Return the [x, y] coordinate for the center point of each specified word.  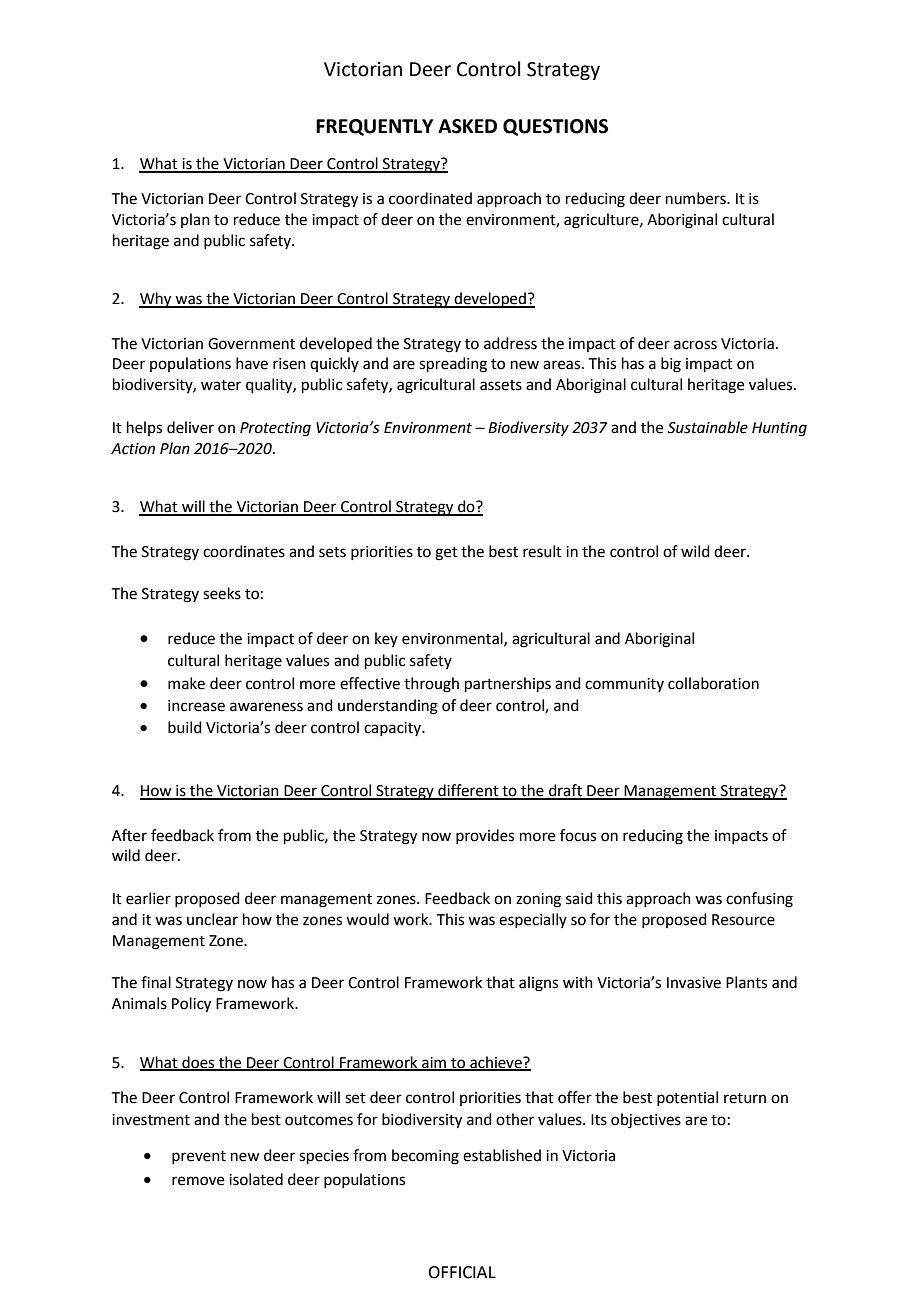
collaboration [713, 683]
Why [156, 300]
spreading [453, 365]
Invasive [694, 983]
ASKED [467, 126]
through [431, 685]
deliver [190, 427]
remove [198, 1181]
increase [196, 706]
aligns [538, 984]
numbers [697, 198]
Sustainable [707, 427]
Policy [191, 1005]
